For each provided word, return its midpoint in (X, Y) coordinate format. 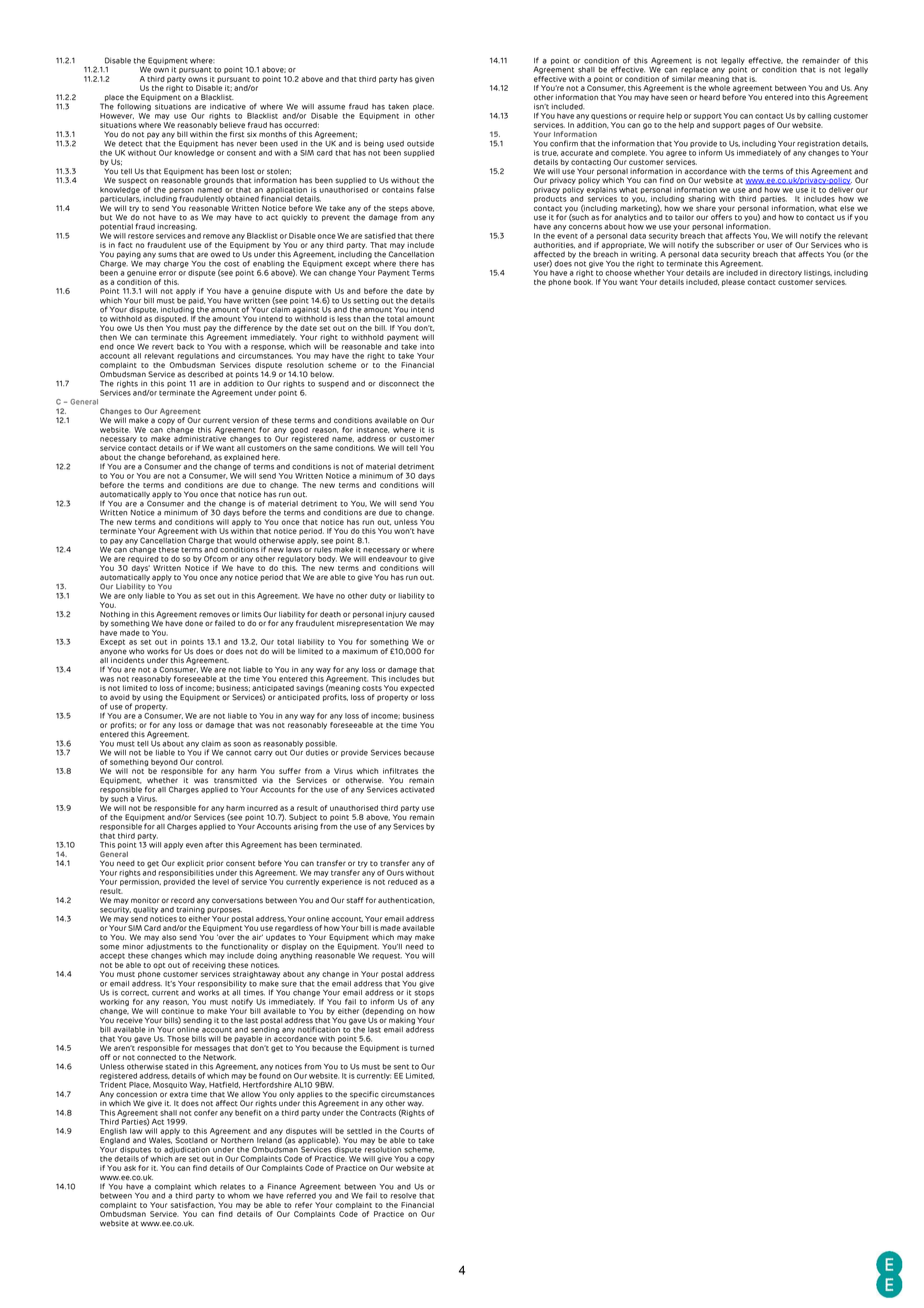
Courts (412, 1131)
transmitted (235, 780)
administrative (200, 439)
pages (754, 126)
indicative (228, 107)
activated (417, 790)
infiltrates (400, 771)
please (733, 282)
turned (422, 1048)
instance (373, 430)
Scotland (191, 1140)
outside (420, 144)
